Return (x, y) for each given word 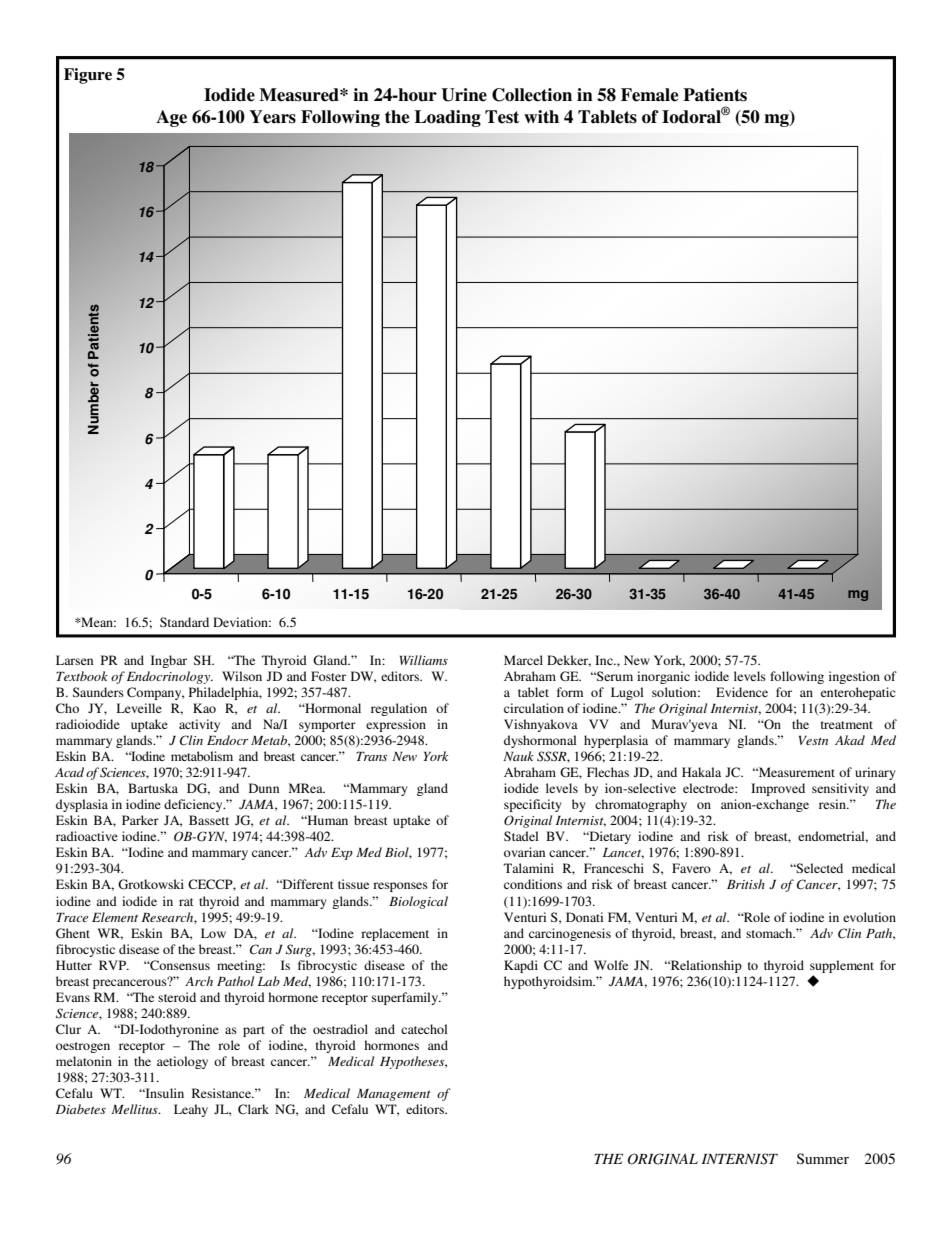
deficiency (194, 805)
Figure (88, 76)
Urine (464, 95)
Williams (424, 660)
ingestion (854, 677)
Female (649, 95)
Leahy (191, 1110)
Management (394, 1095)
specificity (533, 805)
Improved (778, 789)
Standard (184, 622)
